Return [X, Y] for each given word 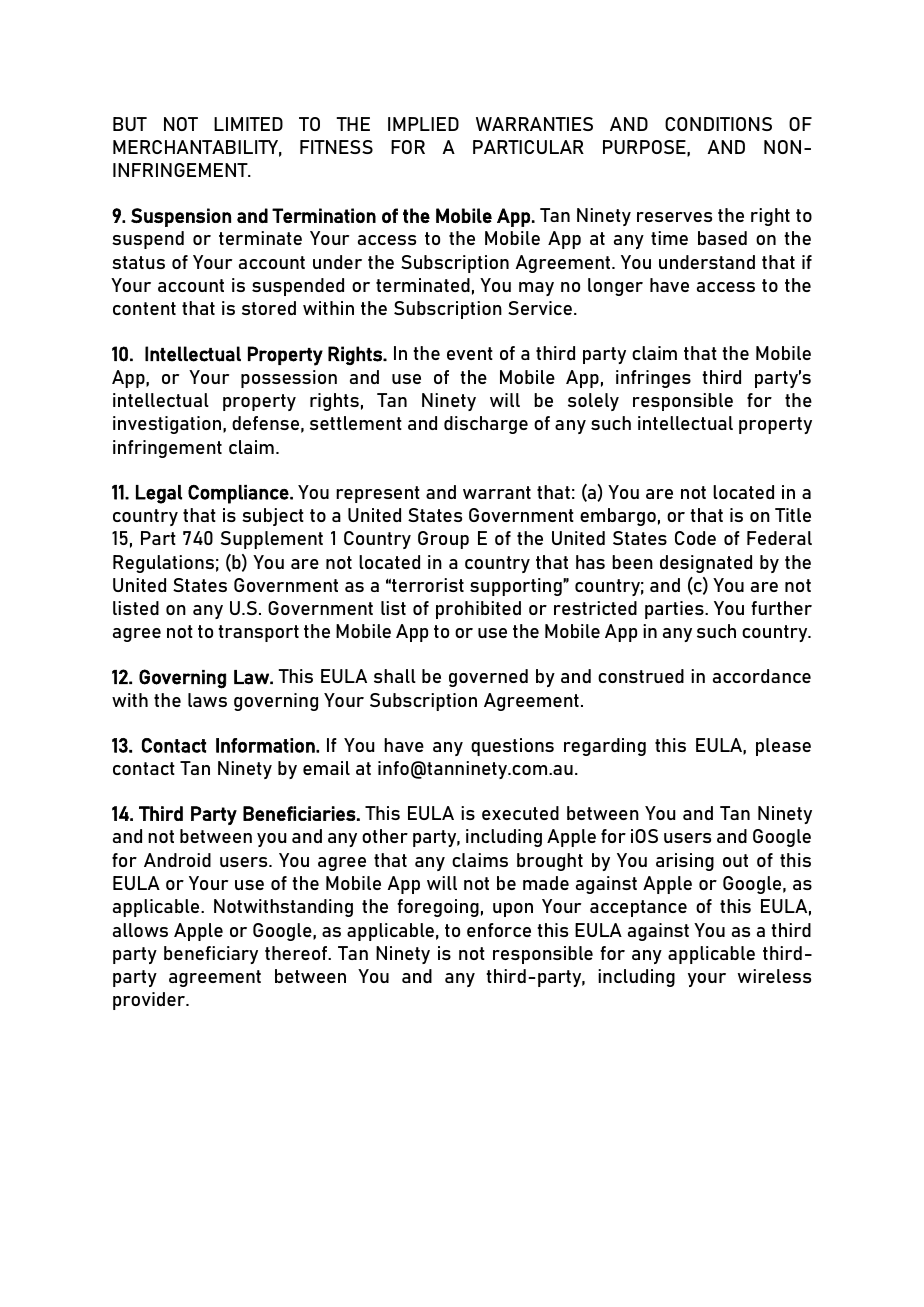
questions [512, 747]
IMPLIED [423, 124]
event [470, 353]
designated [706, 564]
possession [289, 379]
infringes [653, 379]
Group [443, 540]
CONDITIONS [718, 124]
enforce [499, 930]
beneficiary [211, 955]
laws [207, 700]
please [783, 747]
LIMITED [248, 124]
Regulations [163, 564]
